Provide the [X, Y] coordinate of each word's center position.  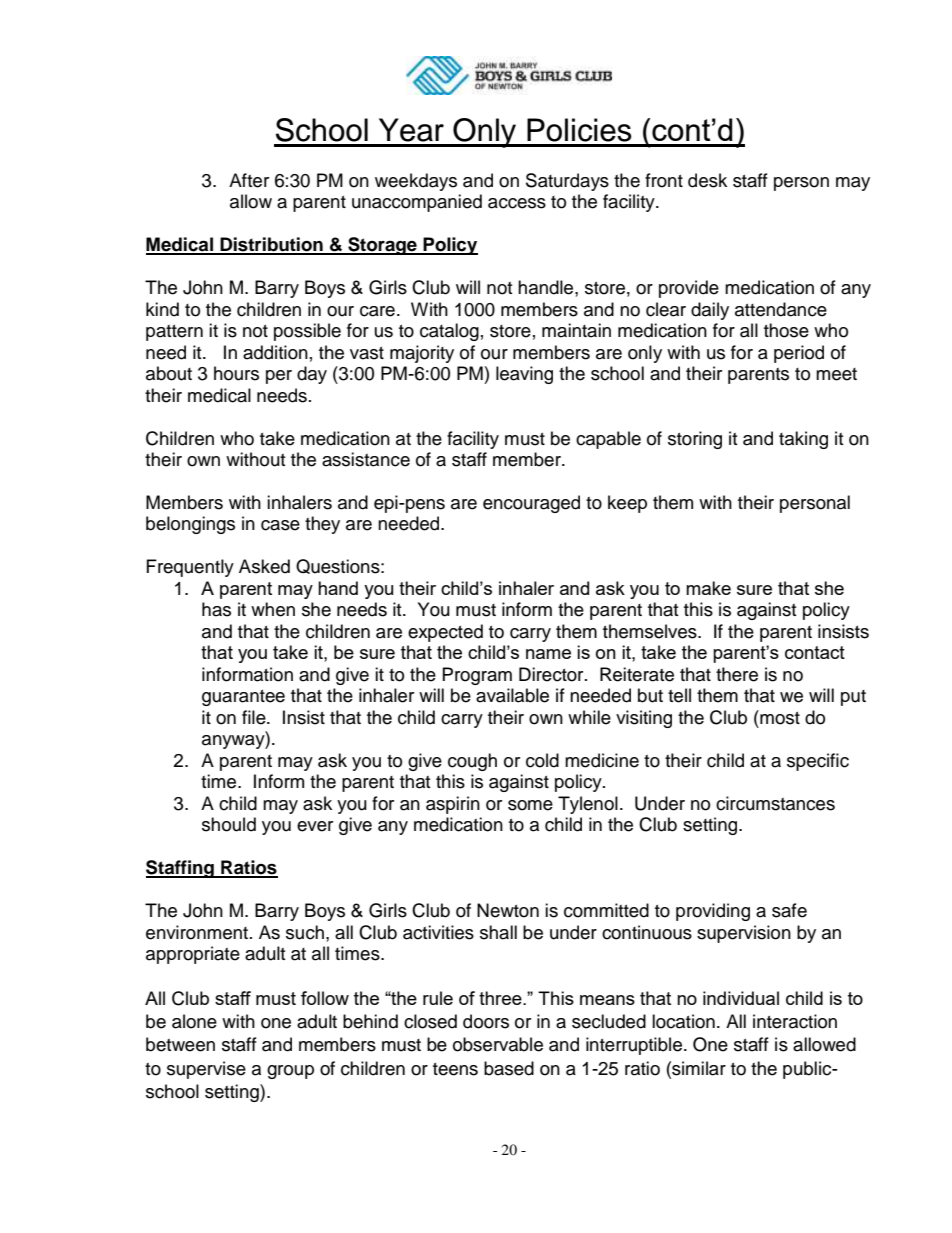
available [512, 695]
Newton [508, 910]
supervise [206, 1070]
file [255, 717]
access [517, 203]
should [229, 824]
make [708, 588]
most [779, 717]
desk [707, 180]
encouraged [531, 504]
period [799, 354]
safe [789, 910]
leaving [524, 375]
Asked [264, 566]
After [249, 180]
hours [236, 373]
